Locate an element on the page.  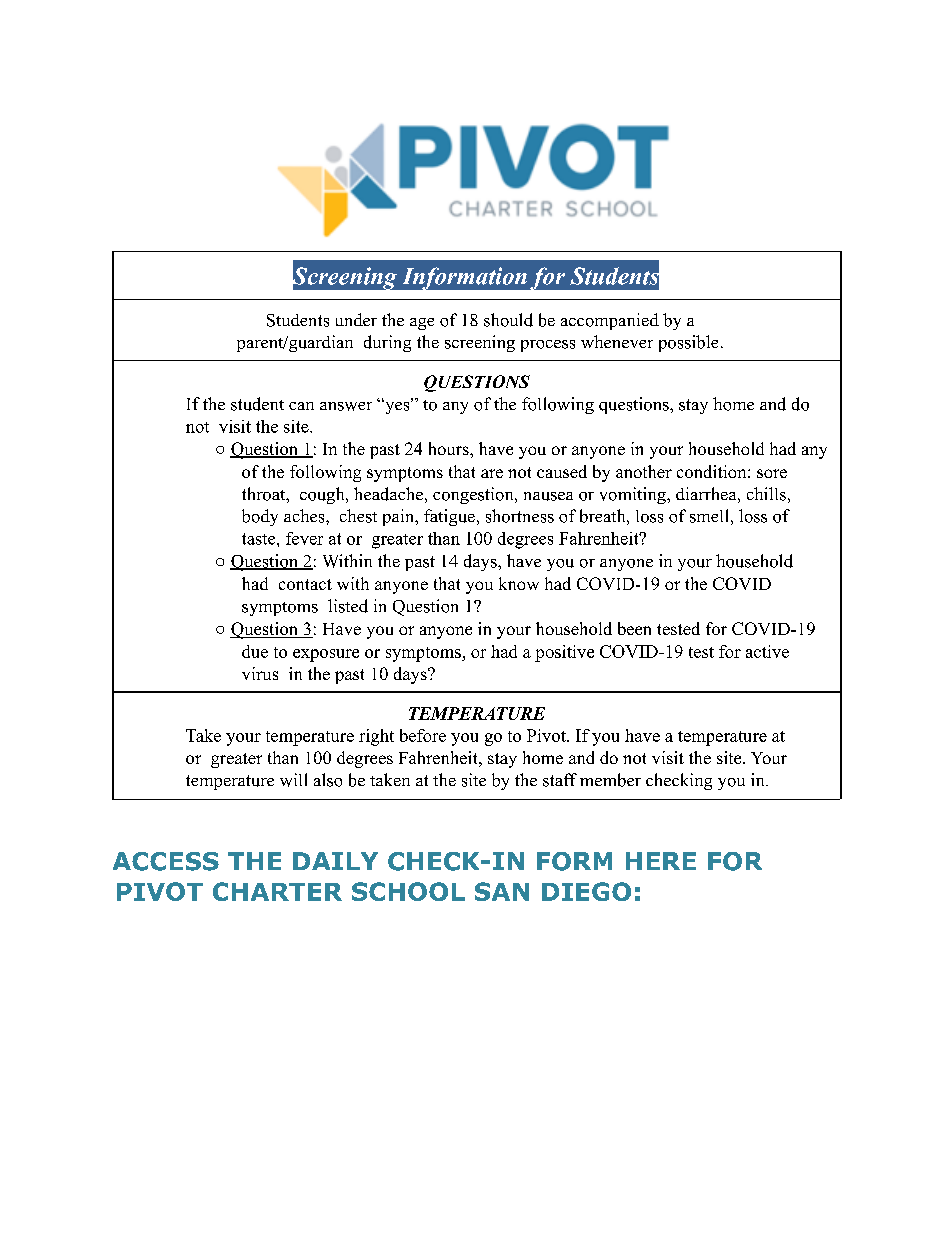
will is located at coordinates (293, 780).
